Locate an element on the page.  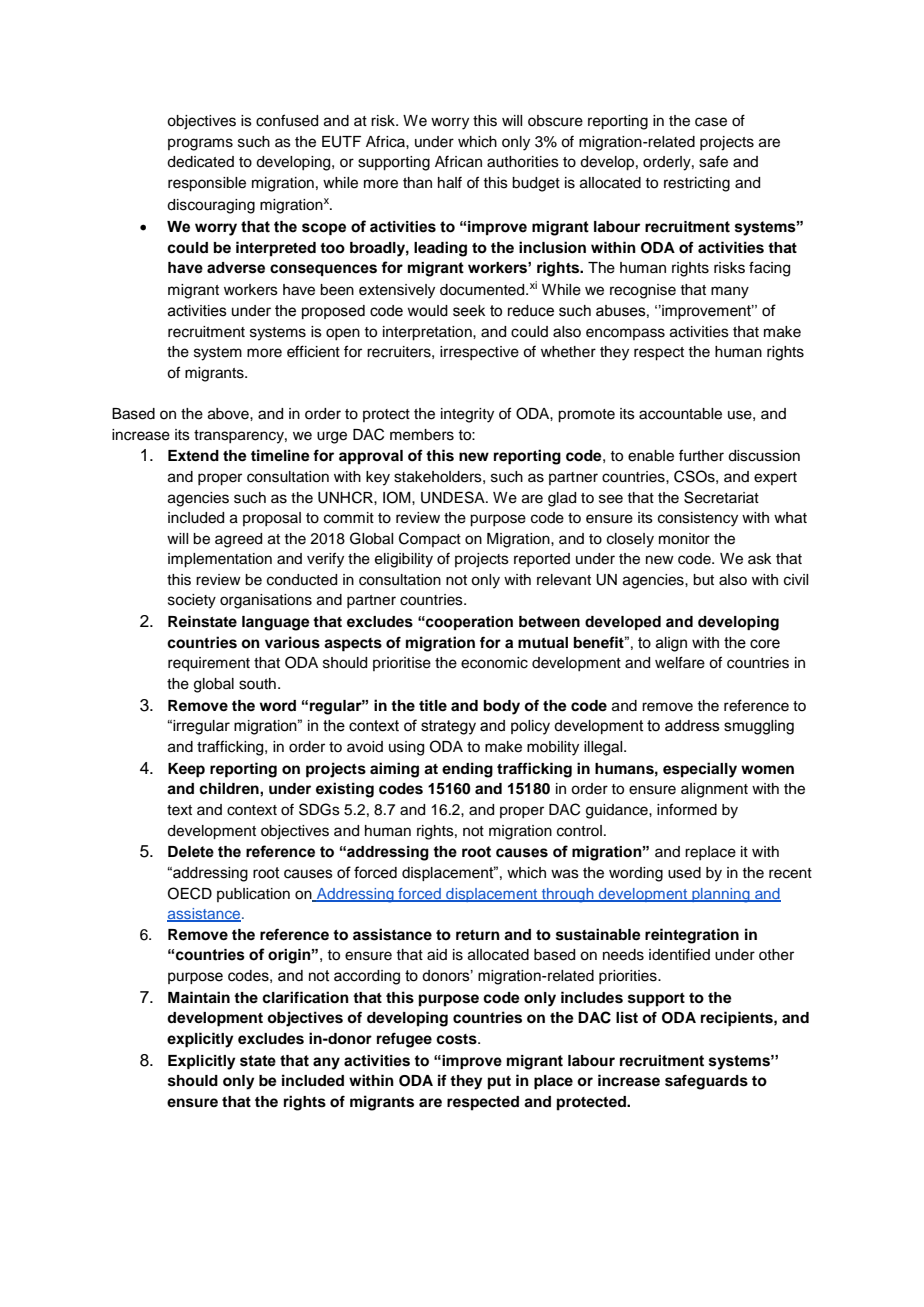
authorities is located at coordinates (523, 162).
